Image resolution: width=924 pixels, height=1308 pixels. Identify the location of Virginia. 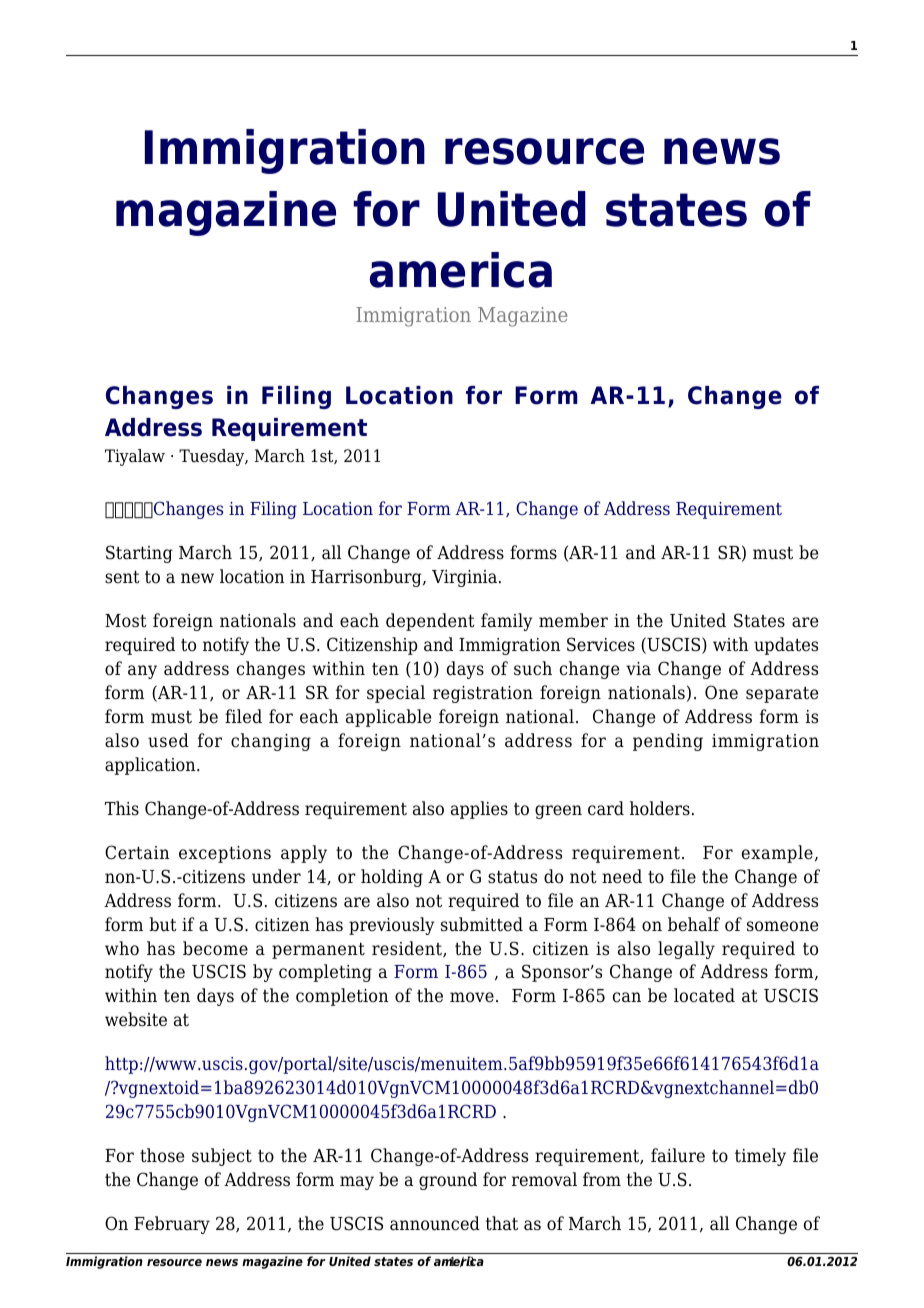
(464, 578).
